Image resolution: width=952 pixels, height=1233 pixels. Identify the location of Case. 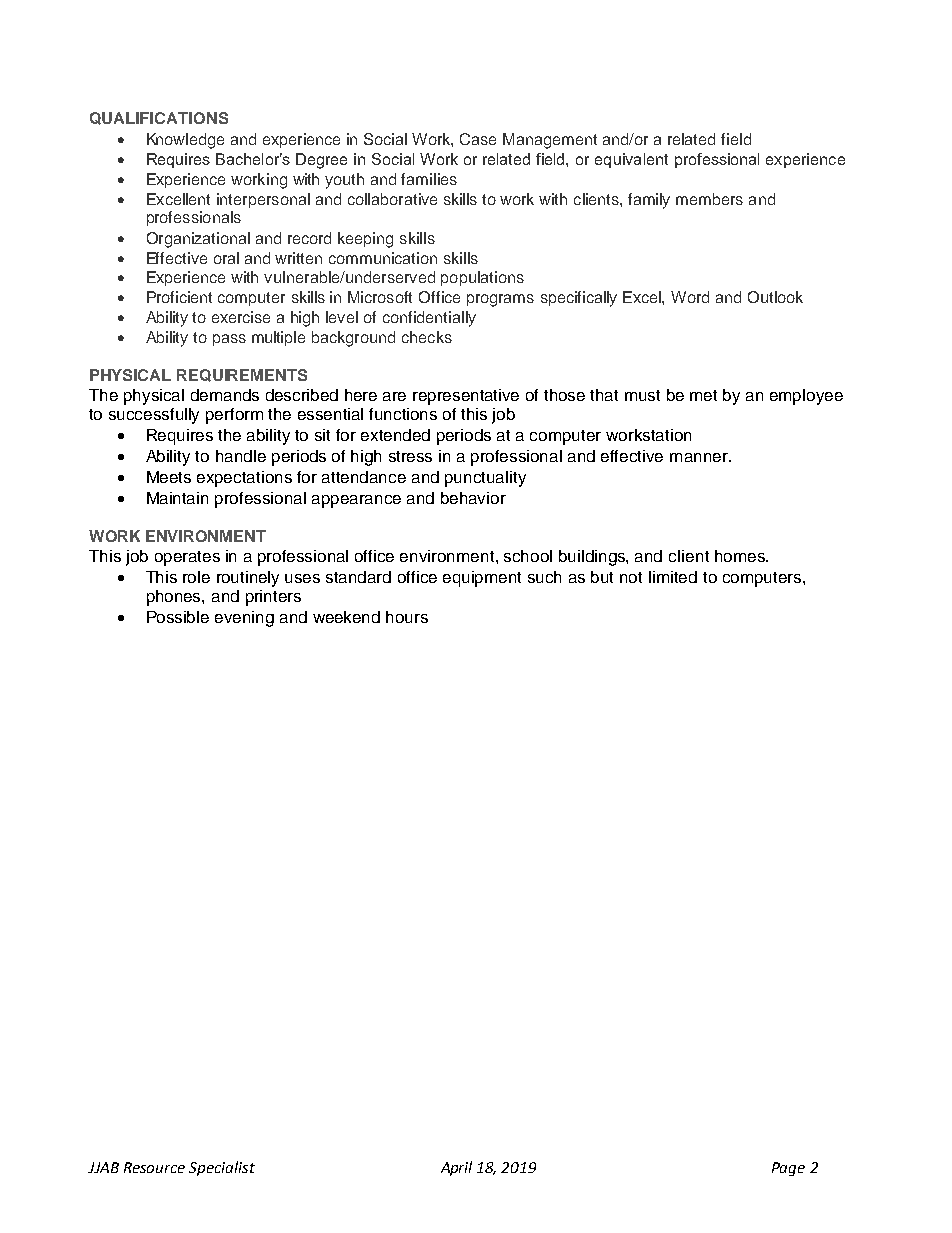
(478, 139).
